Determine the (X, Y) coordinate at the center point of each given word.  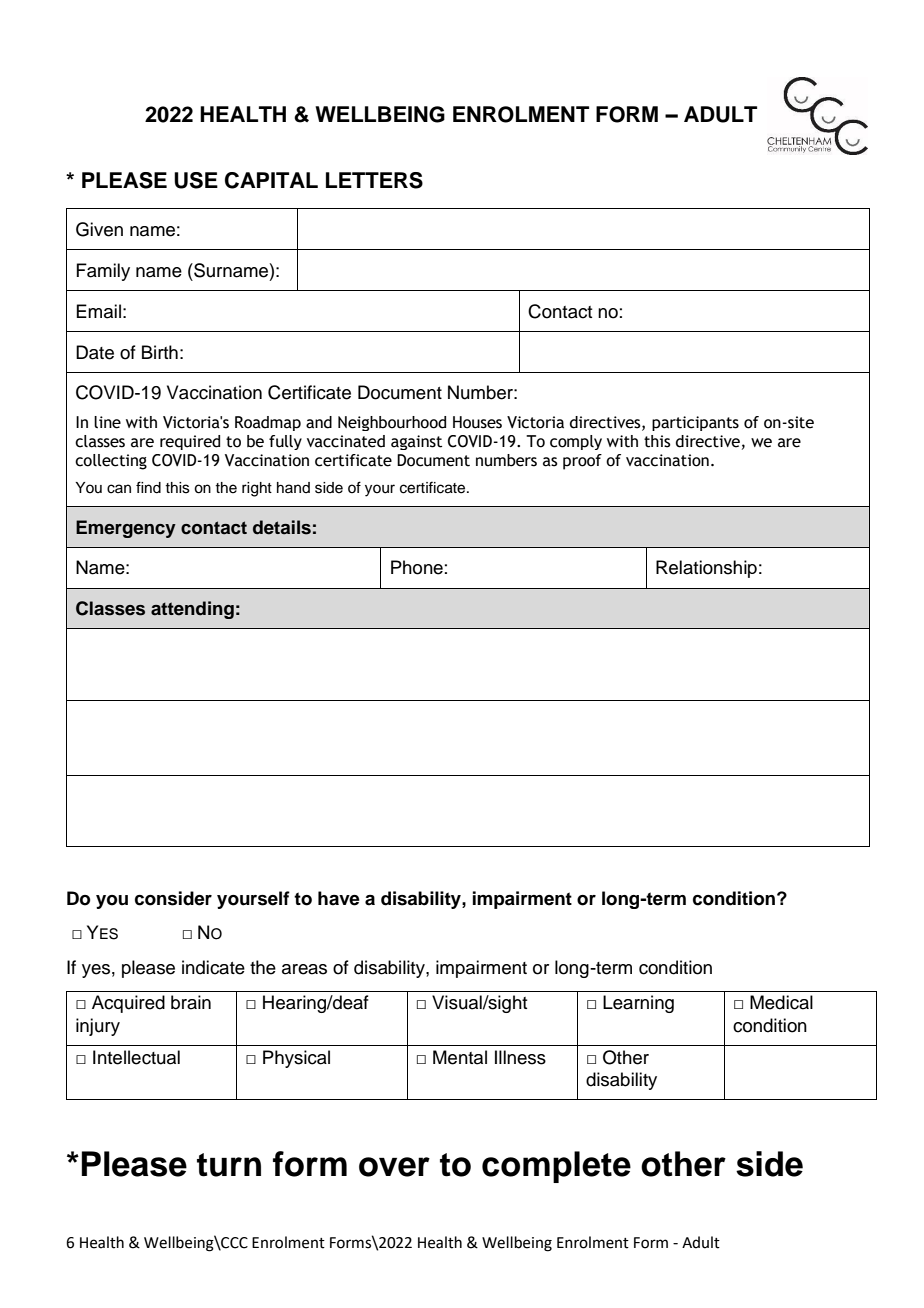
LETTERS (374, 180)
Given (99, 229)
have (339, 898)
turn (229, 1165)
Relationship (706, 569)
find (148, 487)
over (394, 1167)
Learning (638, 1004)
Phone (417, 567)
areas (304, 969)
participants (695, 423)
